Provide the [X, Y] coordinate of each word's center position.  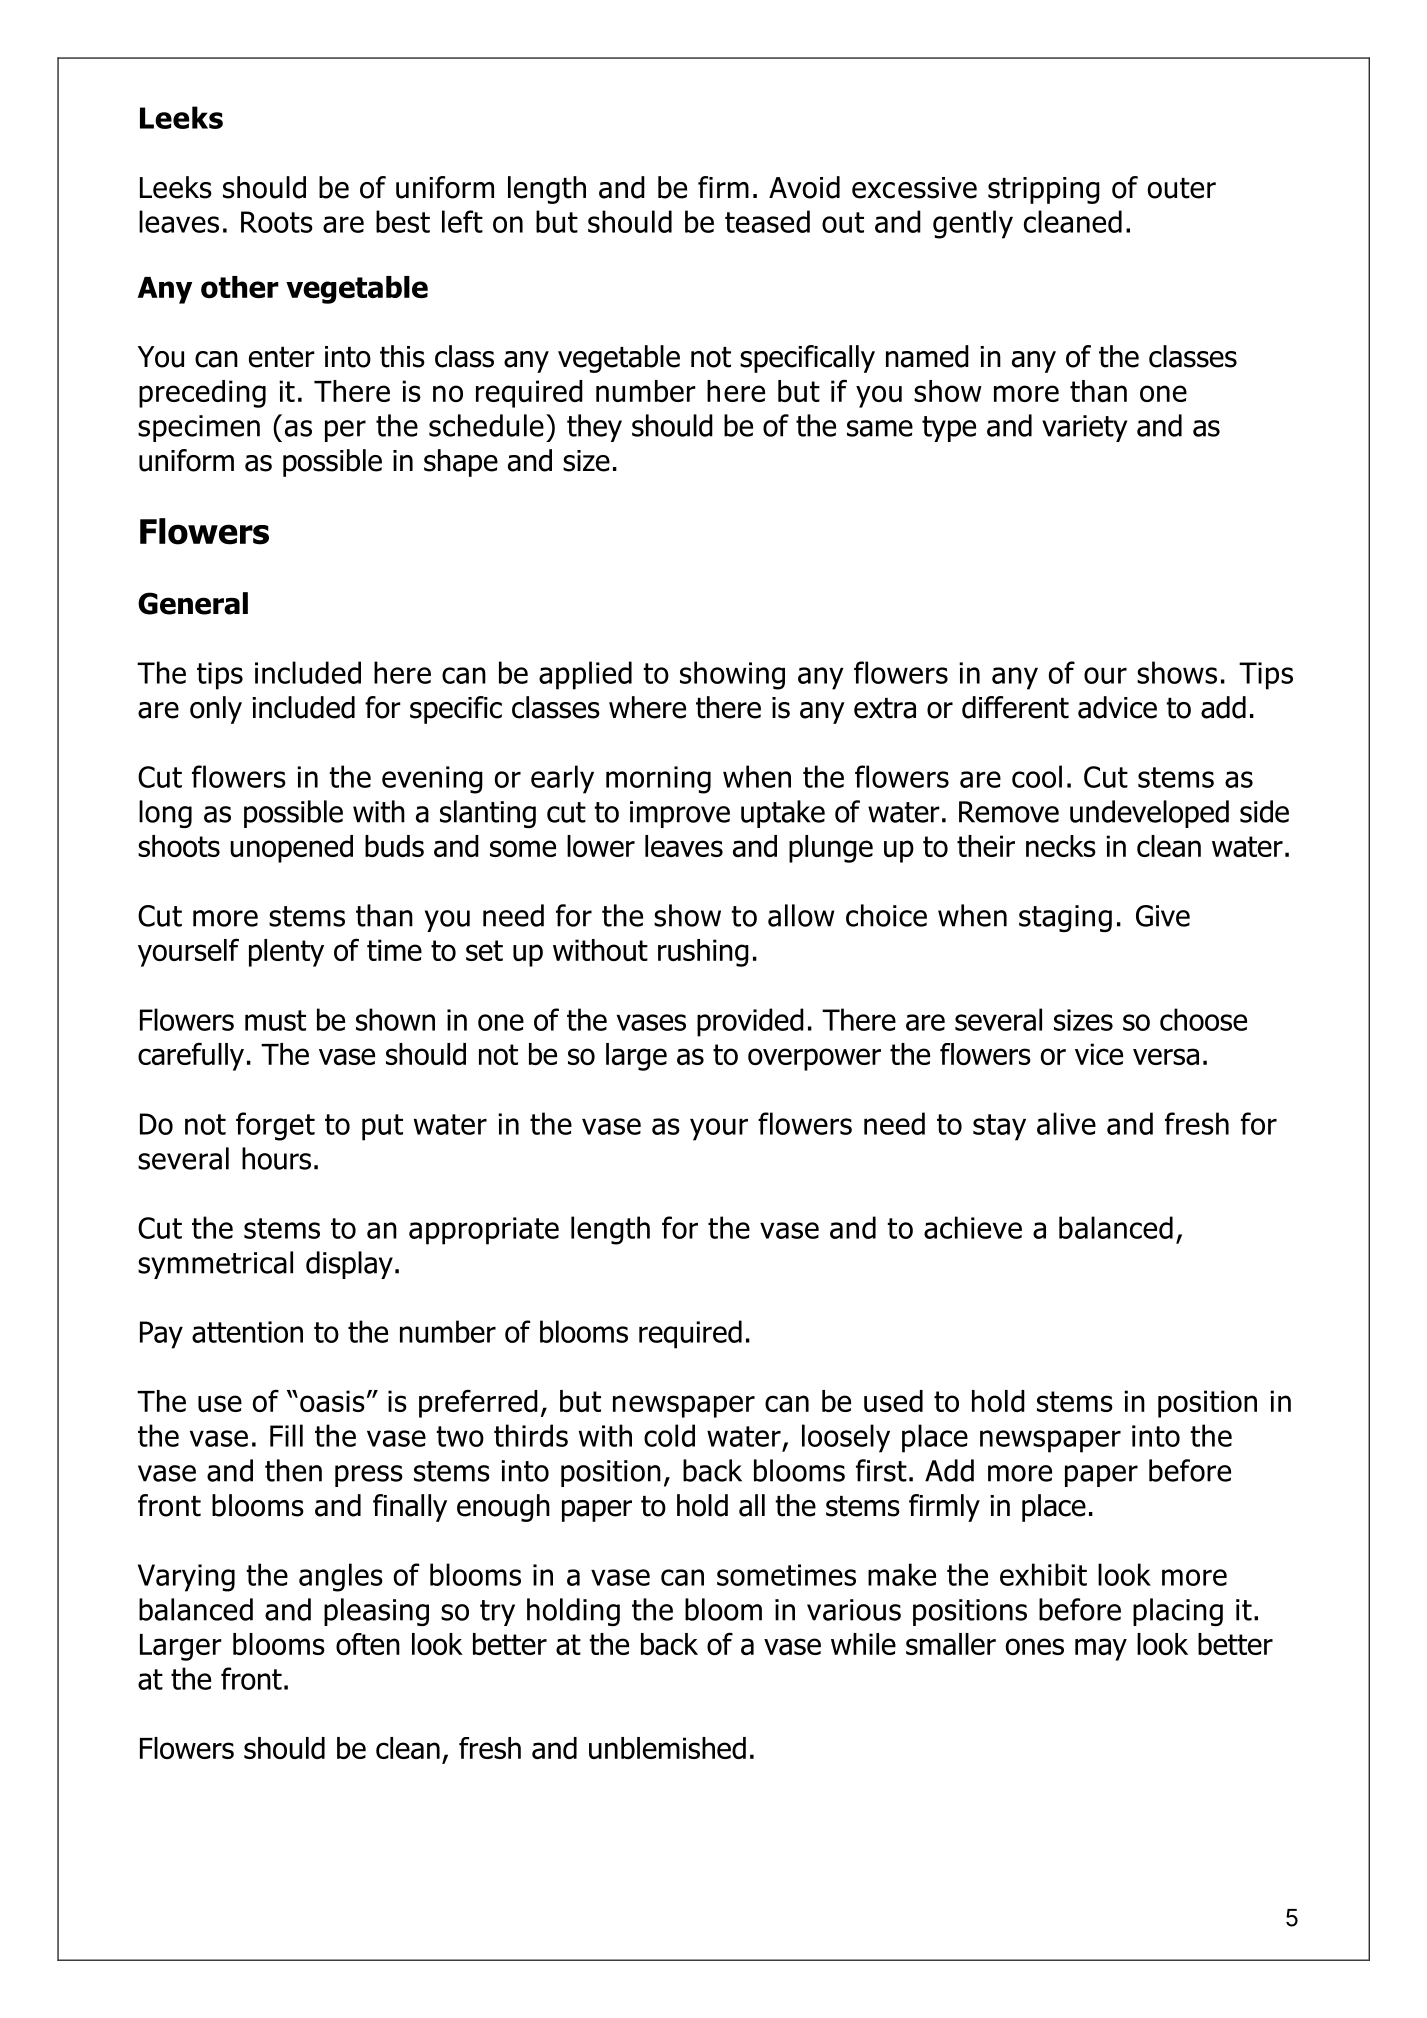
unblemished [667, 1748]
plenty [286, 953]
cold [669, 1435]
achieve [973, 1227]
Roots [277, 222]
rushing [703, 953]
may [1101, 1649]
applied [585, 675]
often [368, 1644]
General [193, 603]
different [1015, 707]
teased [767, 221]
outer [1182, 188]
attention [247, 1332]
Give [1163, 916]
